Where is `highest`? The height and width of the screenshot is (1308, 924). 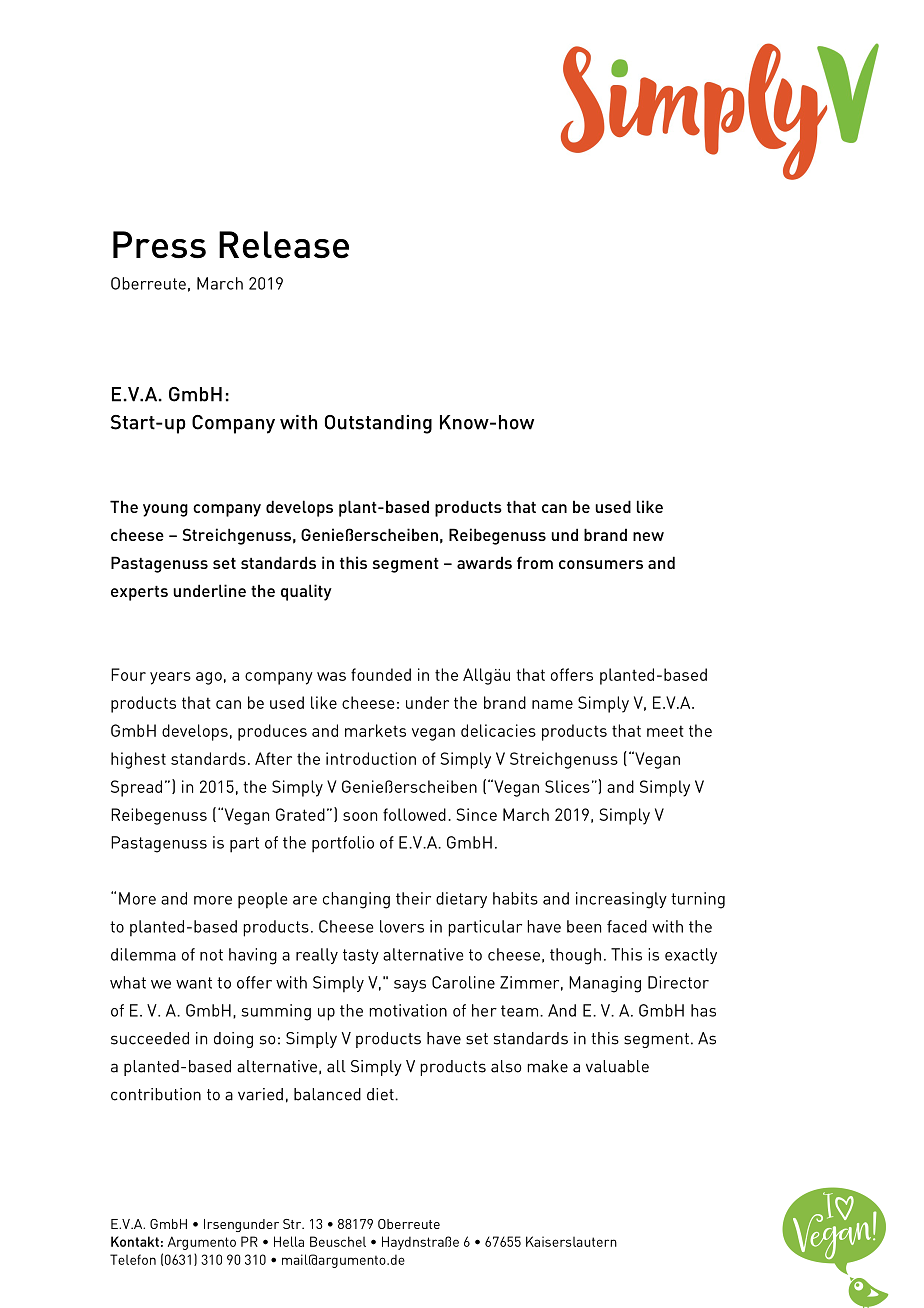 highest is located at coordinates (138, 760).
